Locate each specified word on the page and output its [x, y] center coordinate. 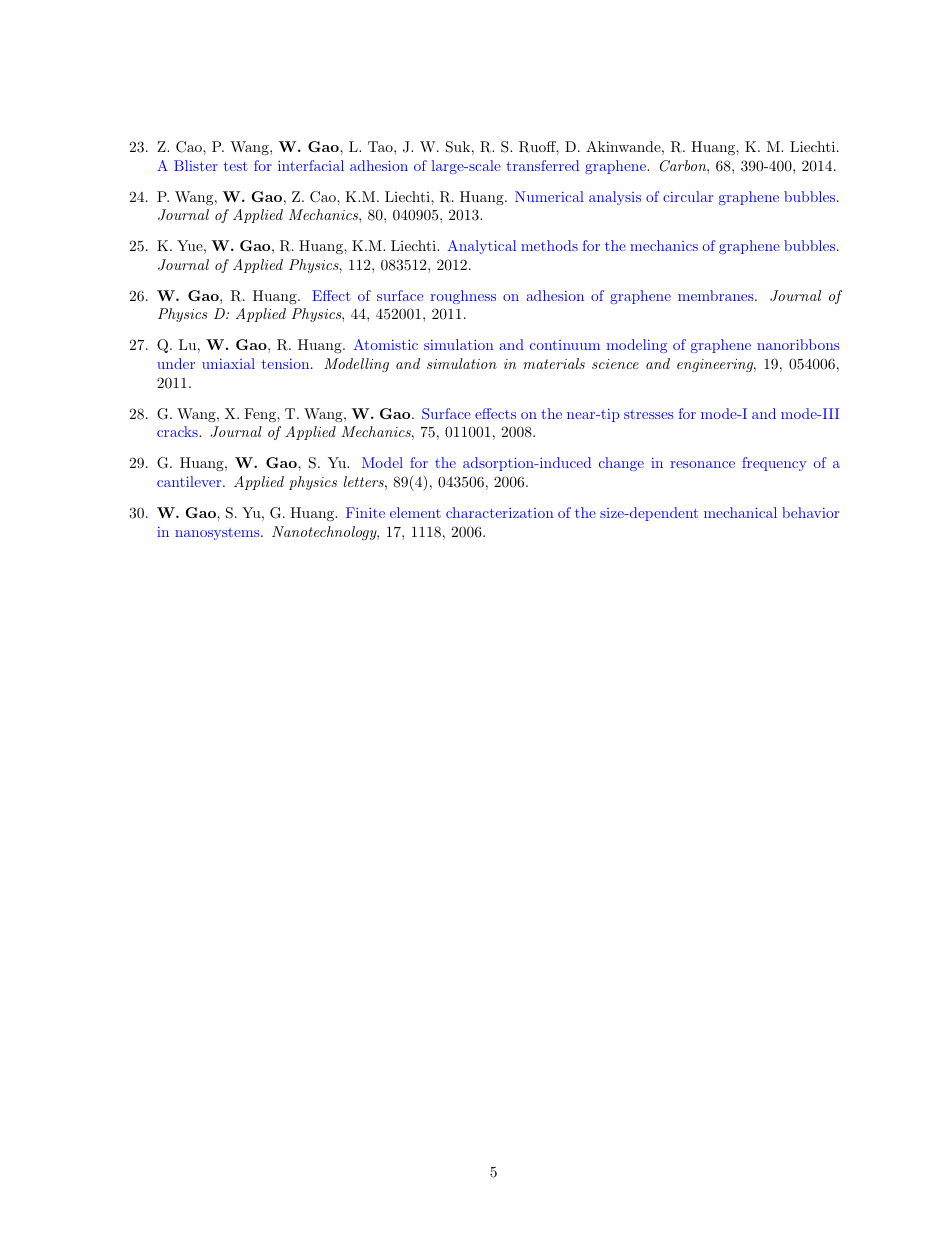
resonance [703, 464]
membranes [717, 295]
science [615, 364]
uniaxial [228, 363]
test [236, 166]
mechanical [740, 512]
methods [549, 245]
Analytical [482, 247]
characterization [499, 512]
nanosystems [218, 534]
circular [688, 196]
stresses [648, 414]
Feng [261, 415]
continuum [565, 345]
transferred [542, 165]
